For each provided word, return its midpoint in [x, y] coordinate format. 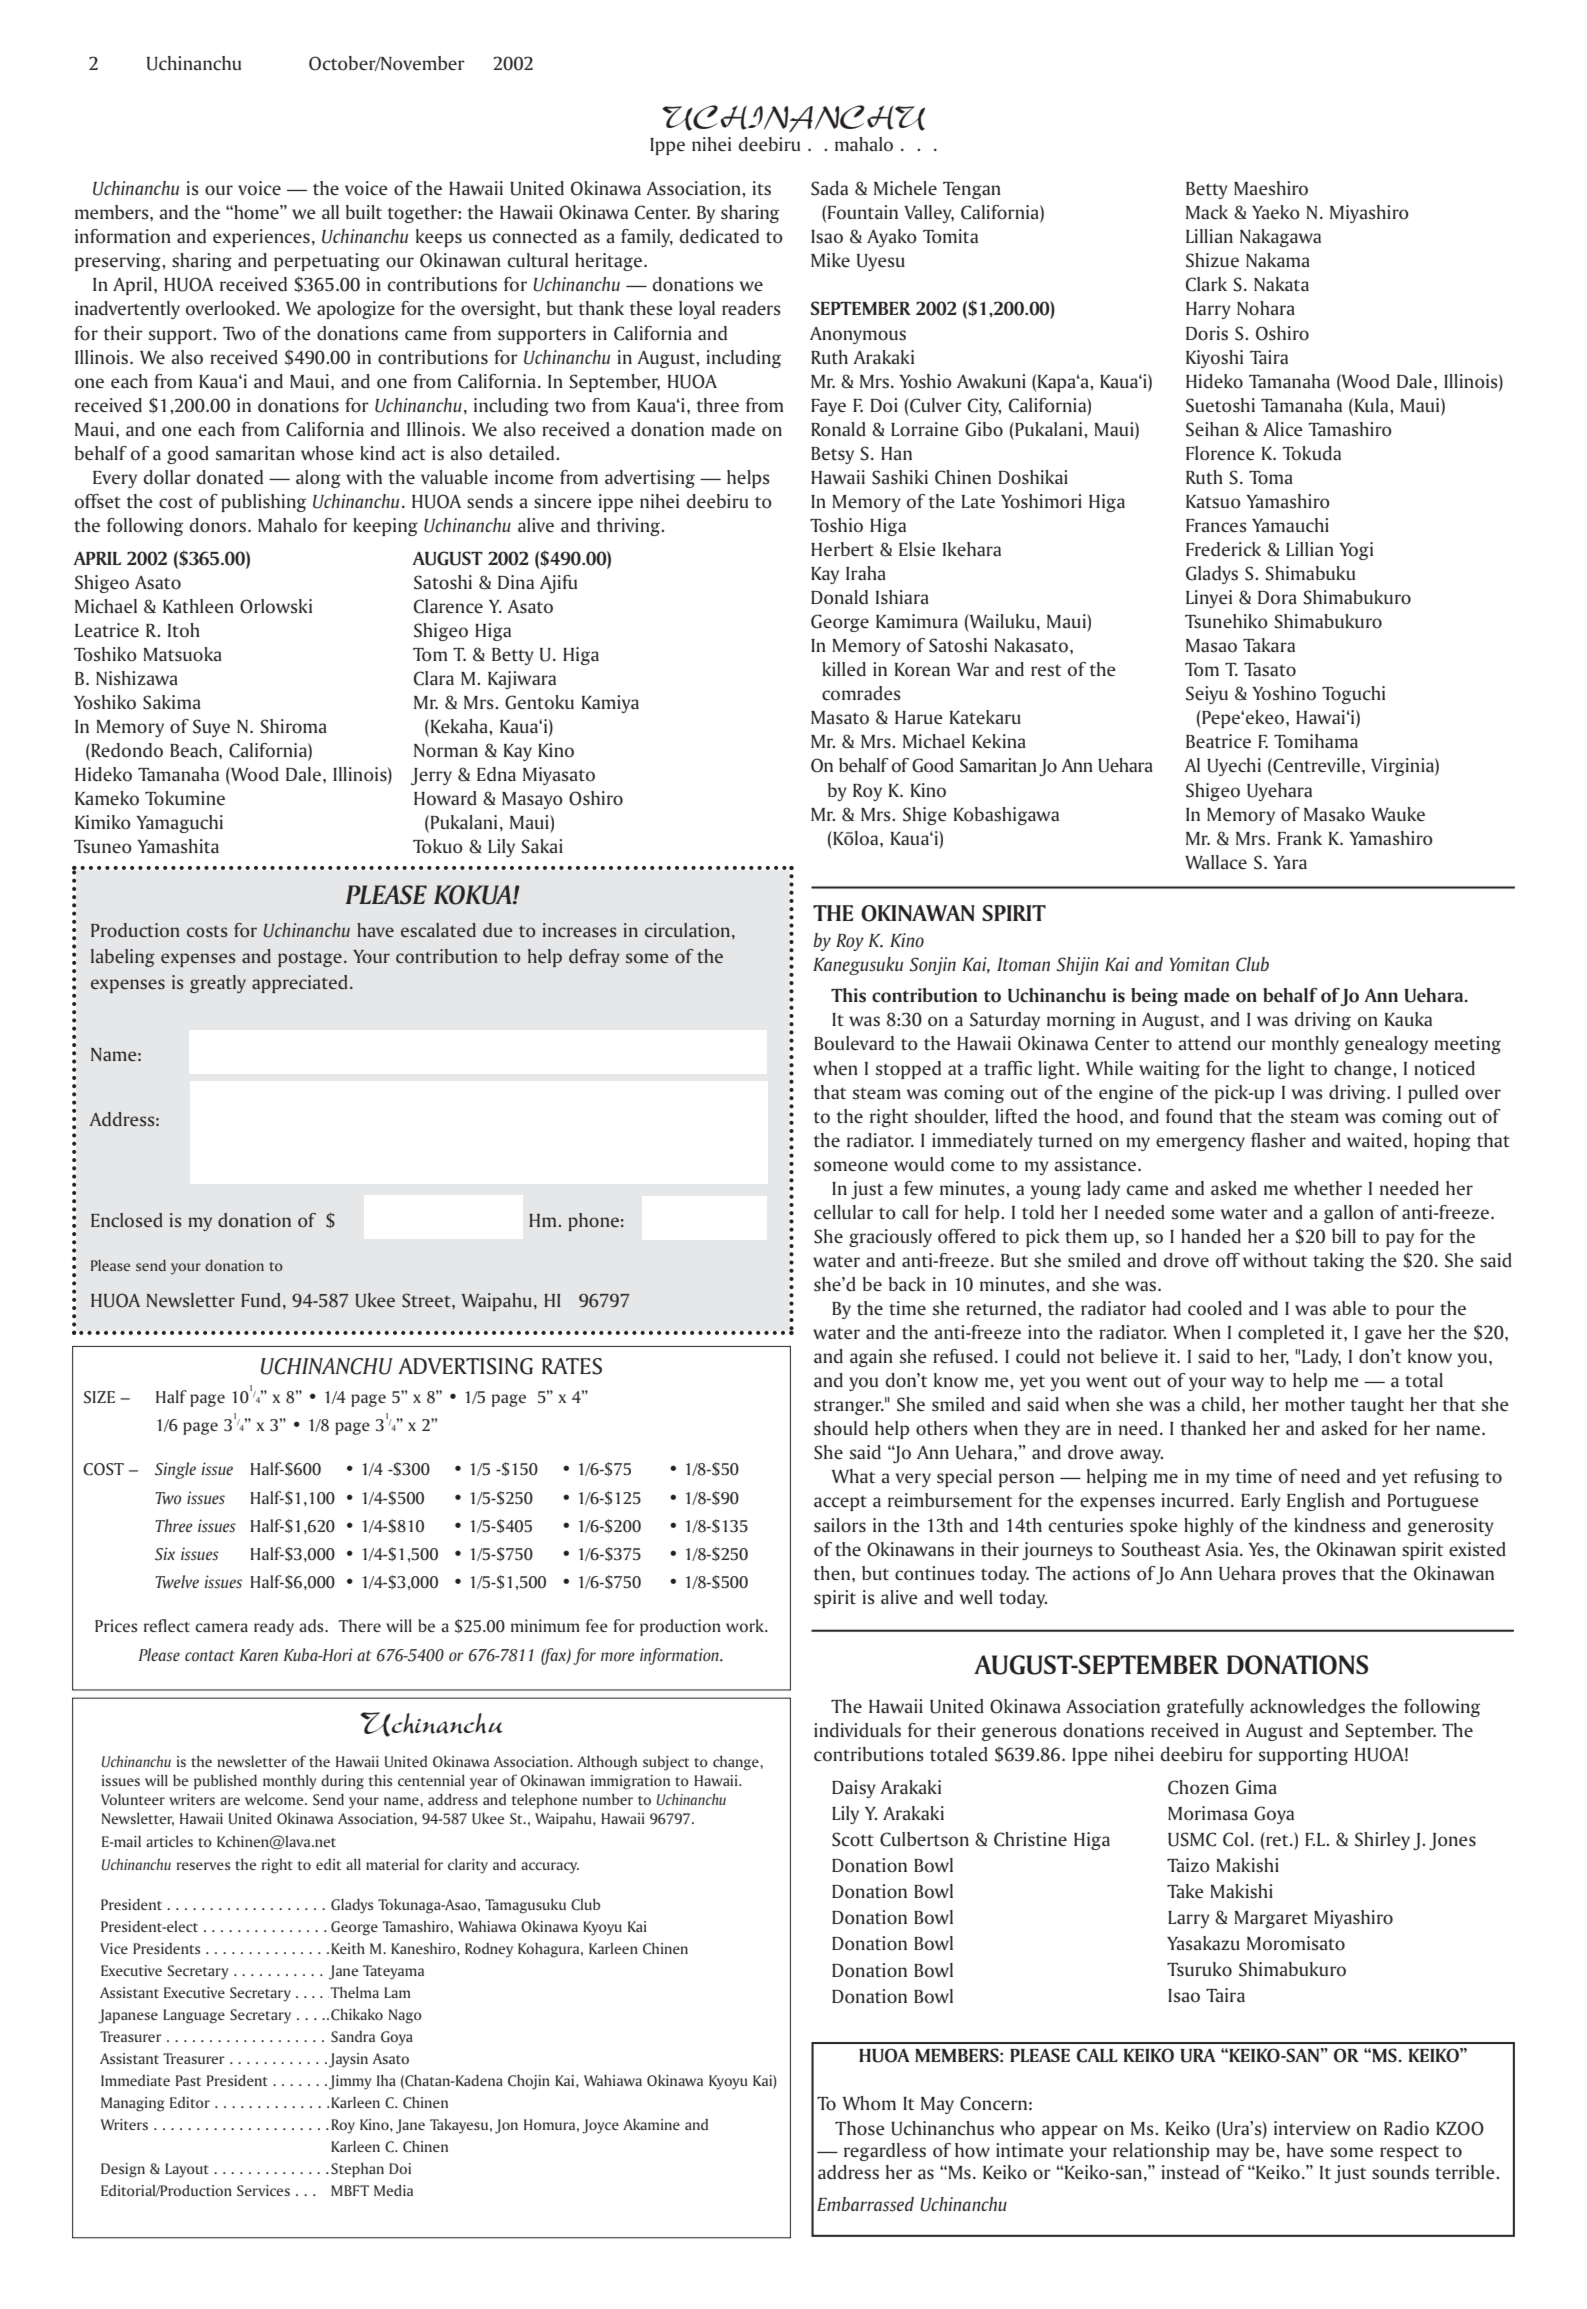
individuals [857, 1730]
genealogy [1386, 1045]
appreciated [300, 984]
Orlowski [276, 606]
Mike [830, 260]
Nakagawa [1280, 238]
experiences [261, 238]
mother [1315, 1404]
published [225, 1782]
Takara [1269, 645]
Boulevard [854, 1043]
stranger [849, 1407]
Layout [187, 2170]
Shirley [1382, 1841]
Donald [839, 597]
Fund [261, 1300]
